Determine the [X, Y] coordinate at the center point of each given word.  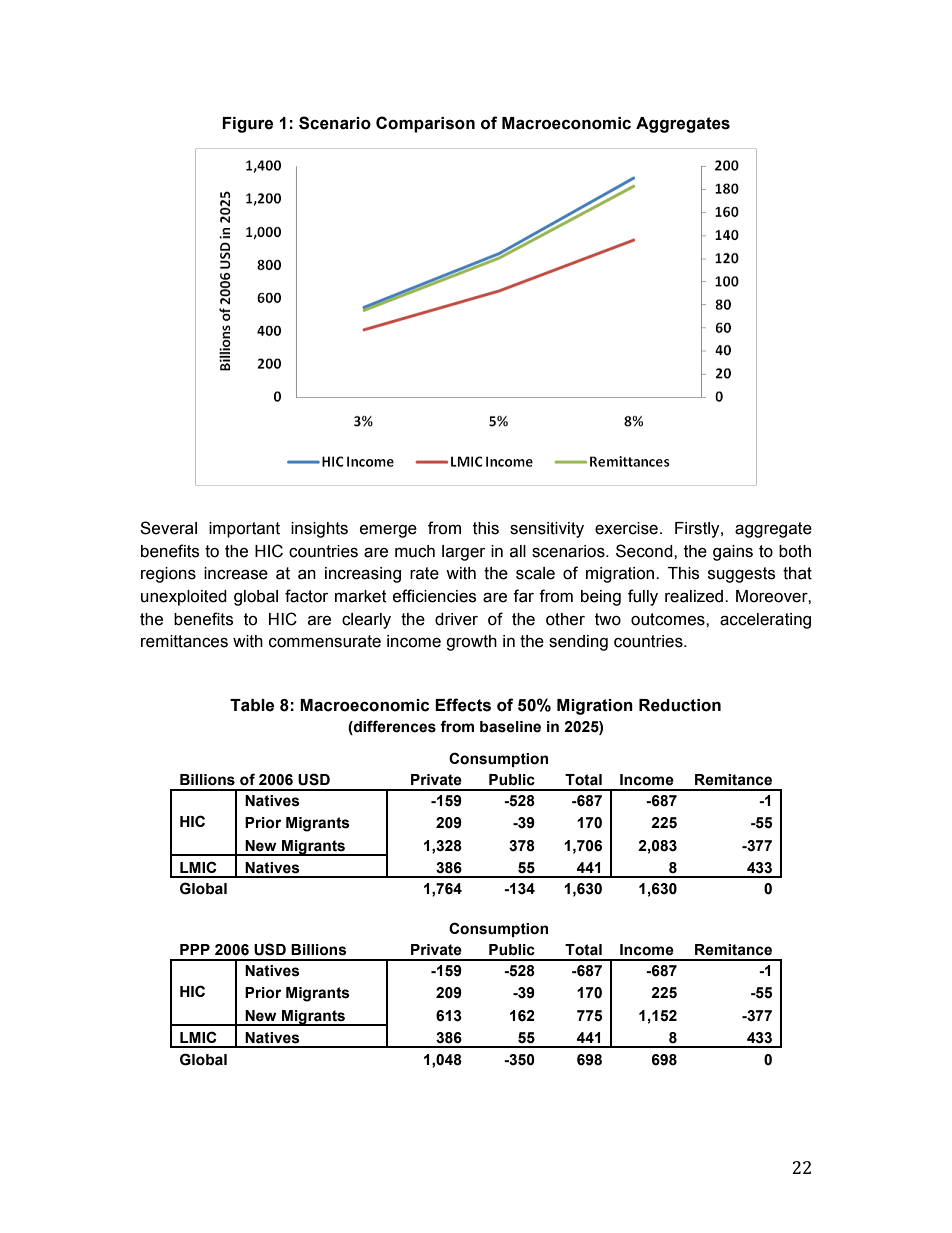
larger [463, 553]
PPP [195, 949]
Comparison [425, 124]
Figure [247, 125]
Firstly [698, 530]
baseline [510, 727]
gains [733, 553]
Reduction [680, 705]
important [244, 530]
